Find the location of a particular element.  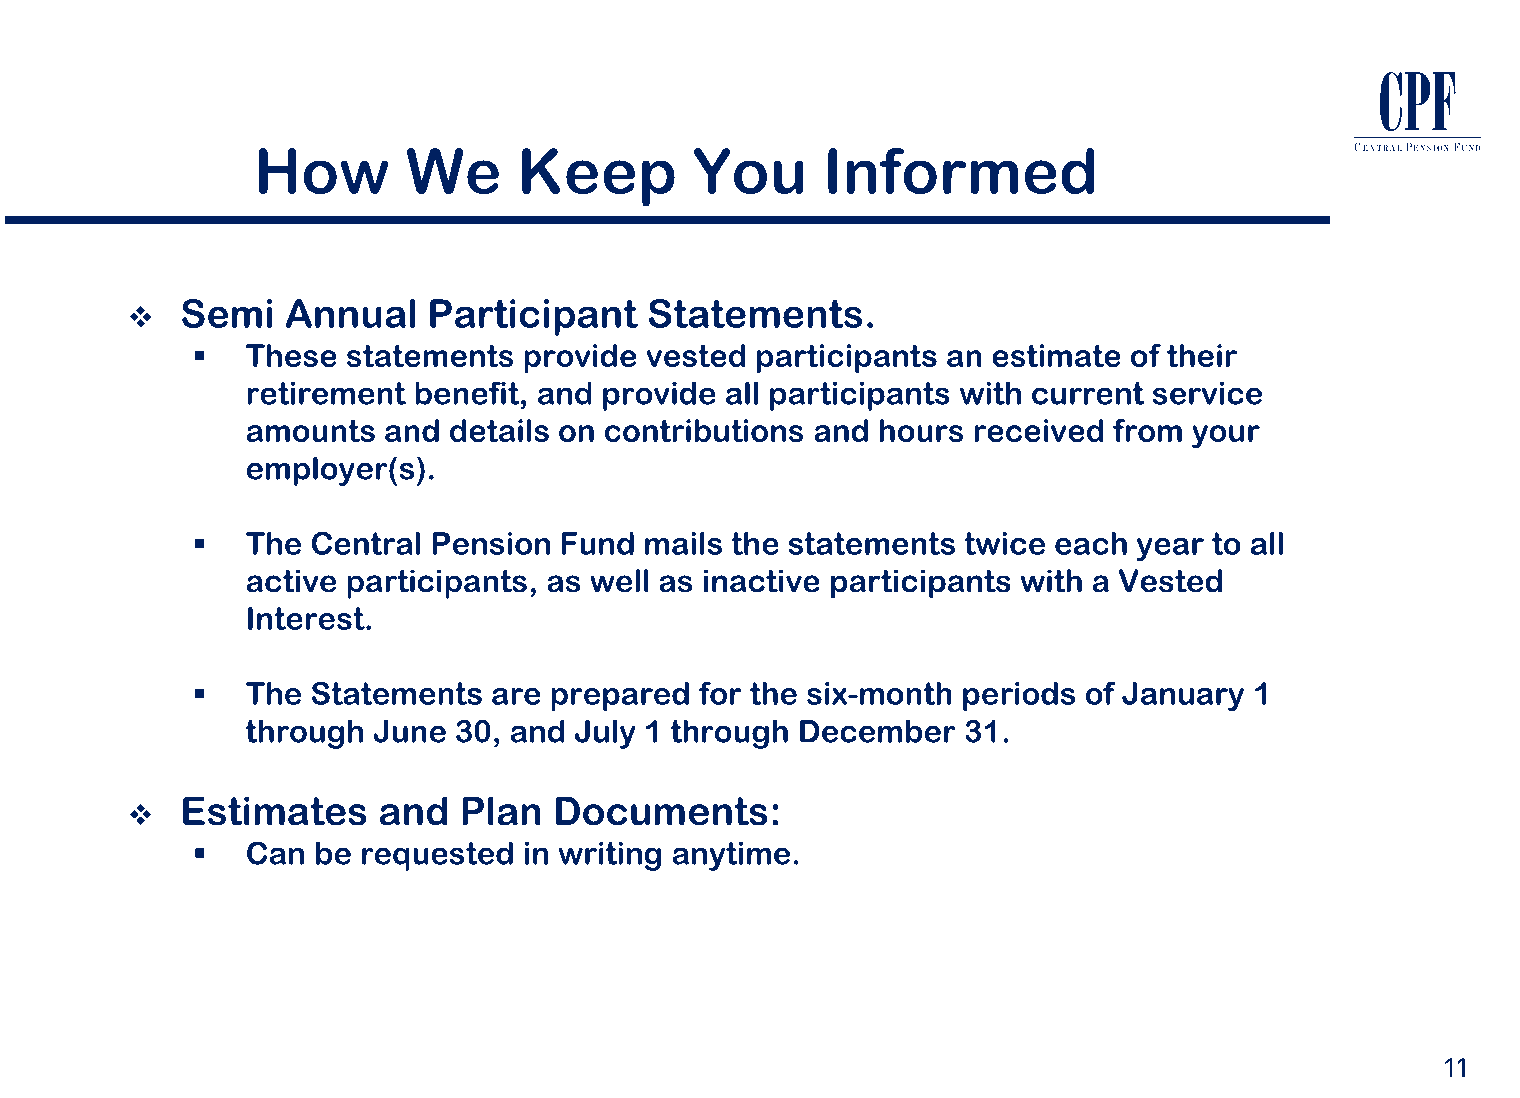

prepared is located at coordinates (620, 696).
